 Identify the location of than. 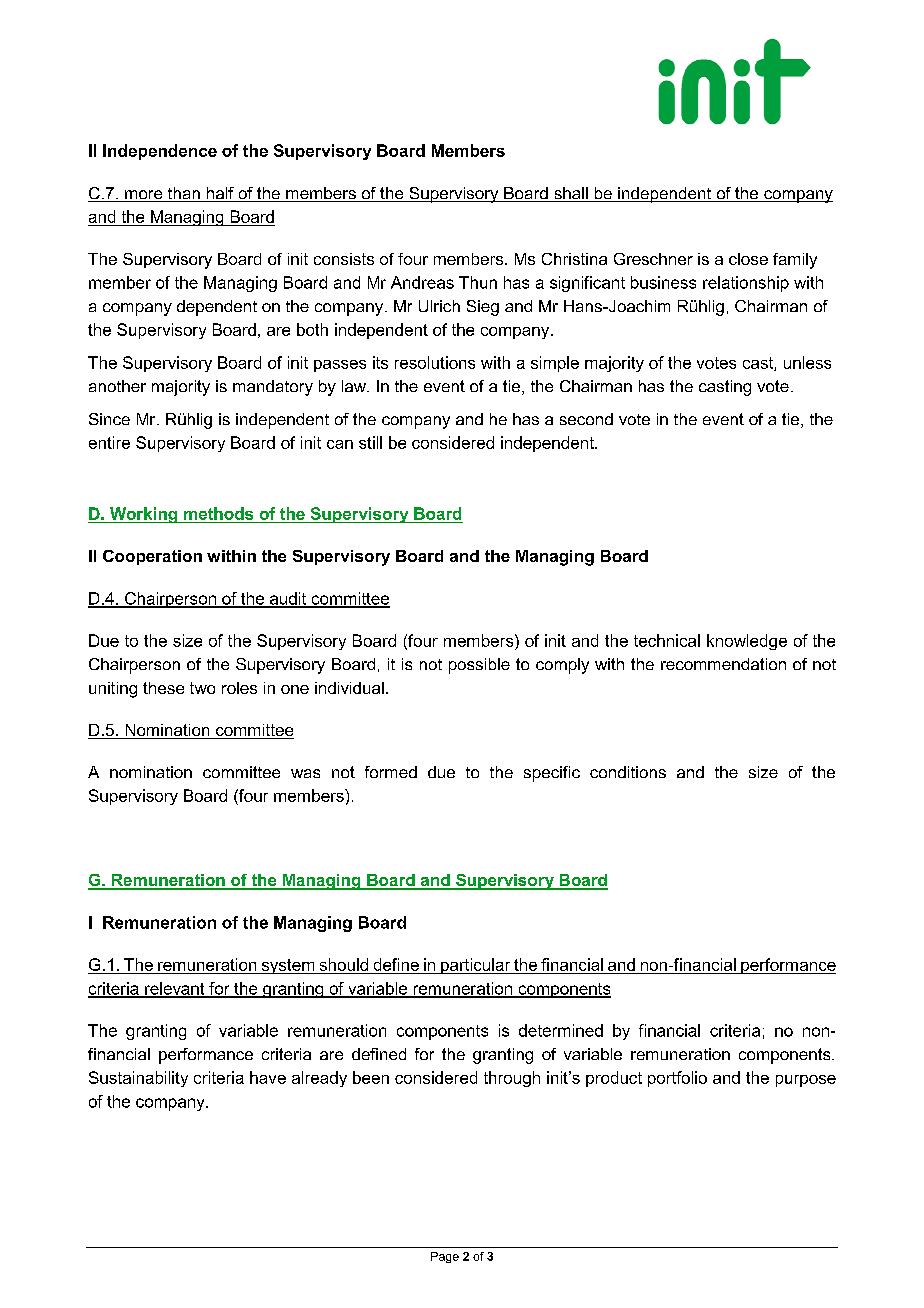
(183, 194).
